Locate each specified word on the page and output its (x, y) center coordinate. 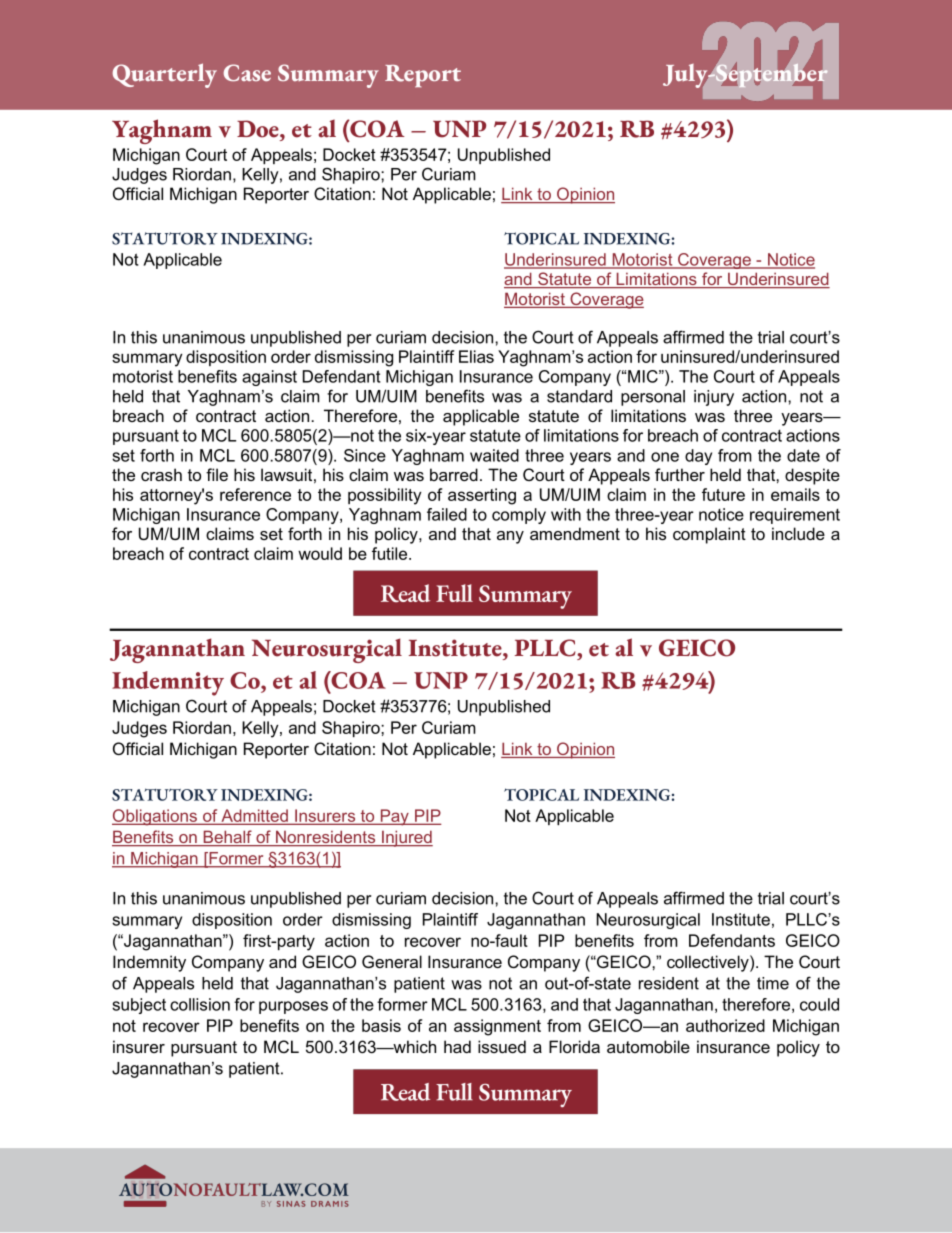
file (217, 474)
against (269, 378)
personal (653, 398)
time (773, 983)
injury (714, 398)
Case (247, 72)
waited (494, 455)
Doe (259, 129)
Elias (476, 356)
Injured (406, 838)
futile (391, 553)
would (320, 553)
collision (200, 1004)
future (723, 494)
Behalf (227, 838)
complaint (709, 535)
